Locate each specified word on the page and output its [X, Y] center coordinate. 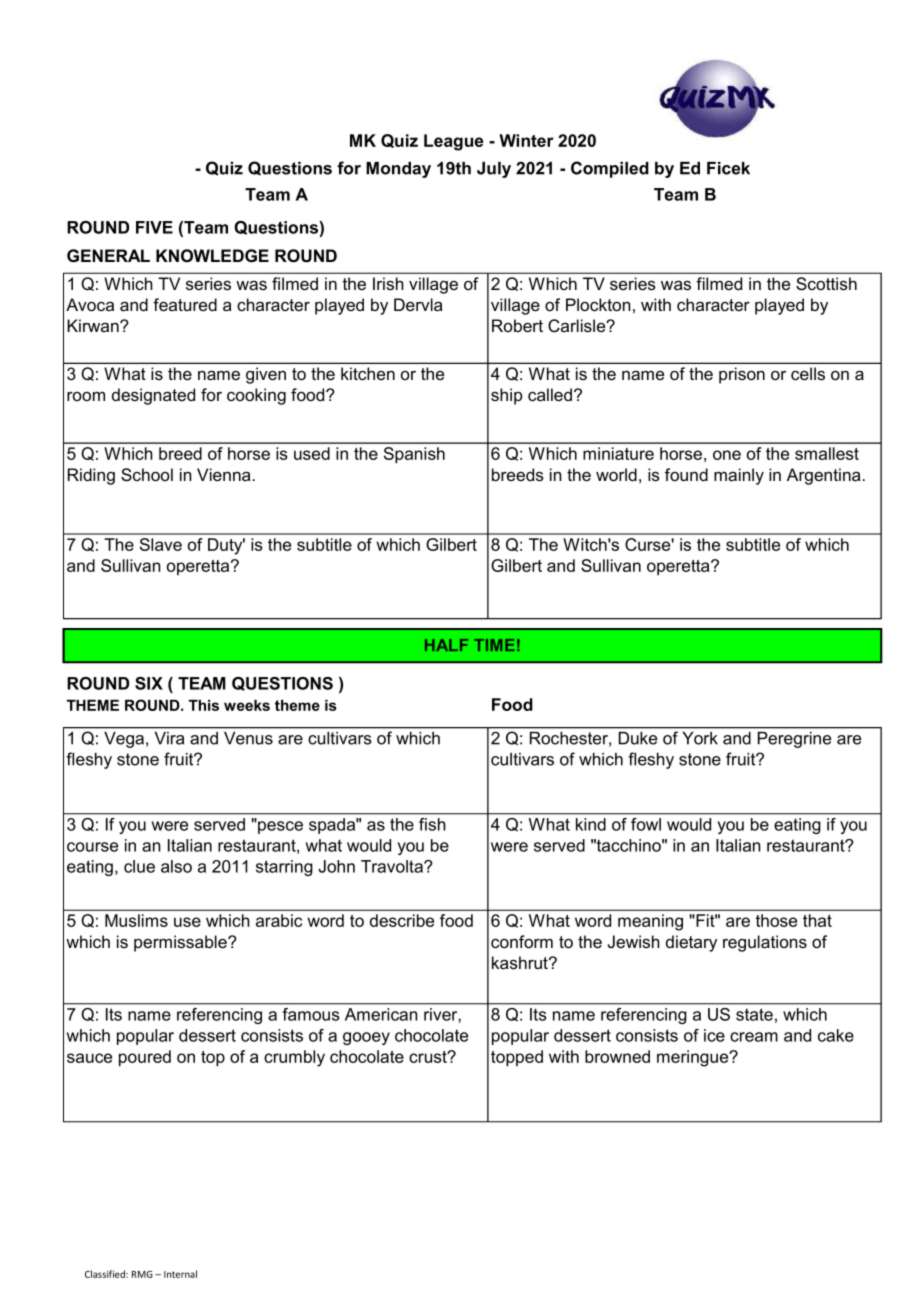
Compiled [610, 169]
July [494, 170]
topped [517, 1058]
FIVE [154, 227]
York [700, 738]
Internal [180, 1274]
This [204, 705]
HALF [446, 645]
